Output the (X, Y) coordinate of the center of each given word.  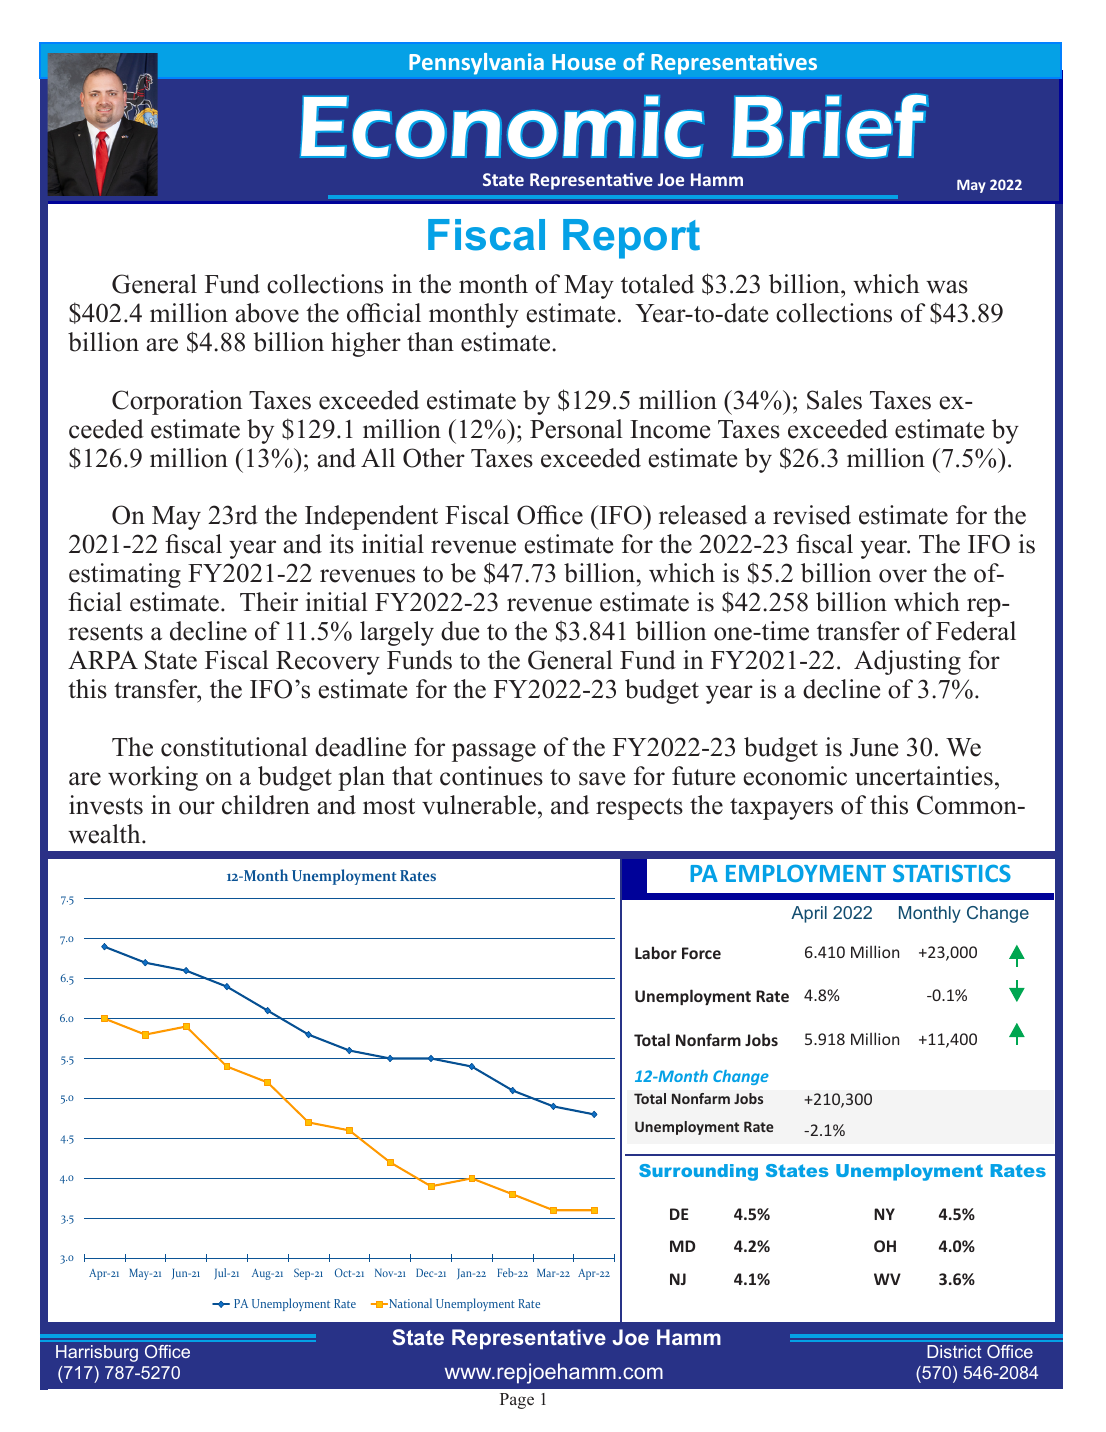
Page (517, 1401)
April (809, 914)
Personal (576, 429)
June (874, 747)
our (197, 808)
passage (494, 752)
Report (631, 239)
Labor (656, 952)
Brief (830, 126)
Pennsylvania (476, 64)
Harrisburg (97, 1353)
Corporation (177, 402)
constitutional (234, 747)
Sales (834, 400)
